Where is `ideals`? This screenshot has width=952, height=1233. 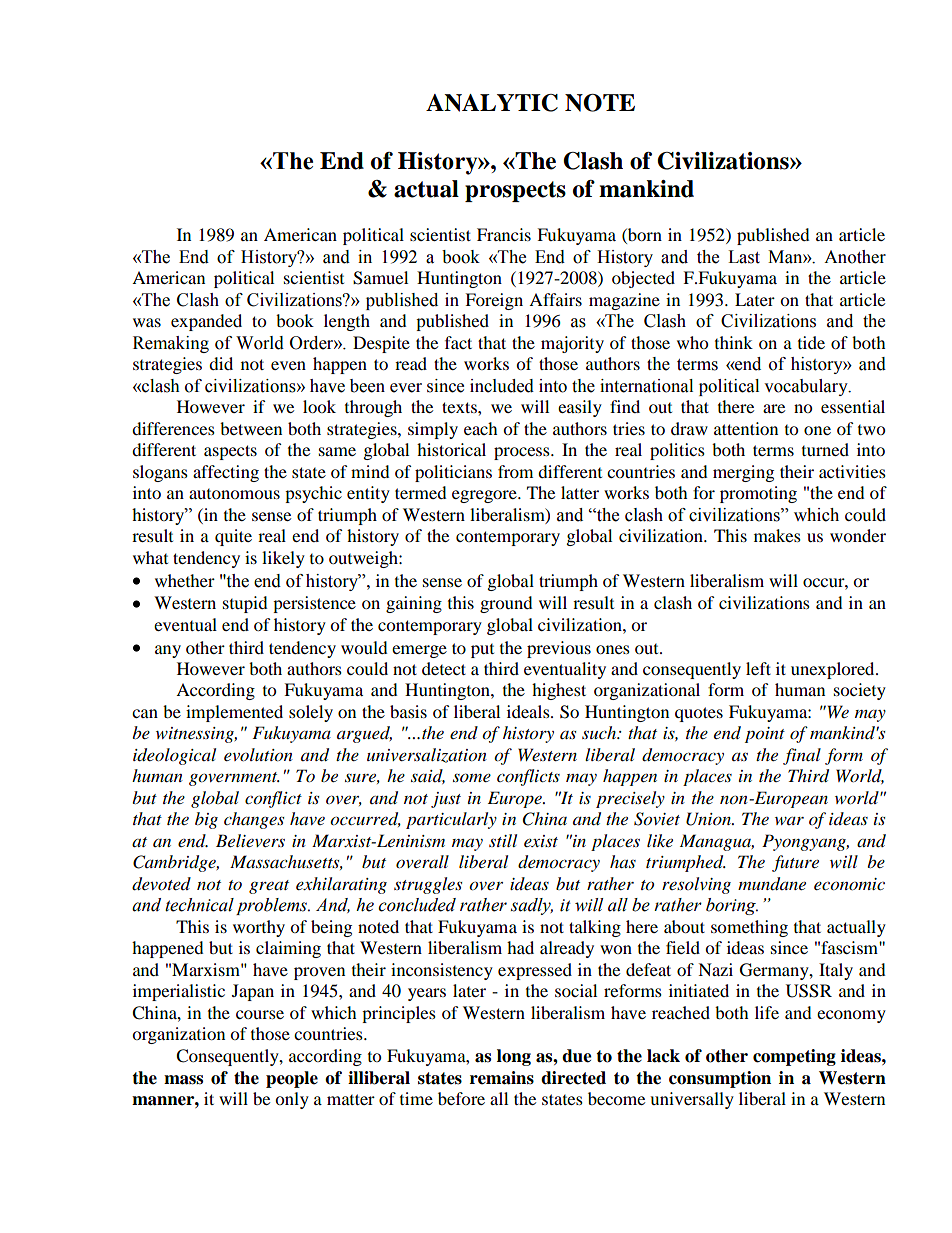 ideals is located at coordinates (529, 711).
